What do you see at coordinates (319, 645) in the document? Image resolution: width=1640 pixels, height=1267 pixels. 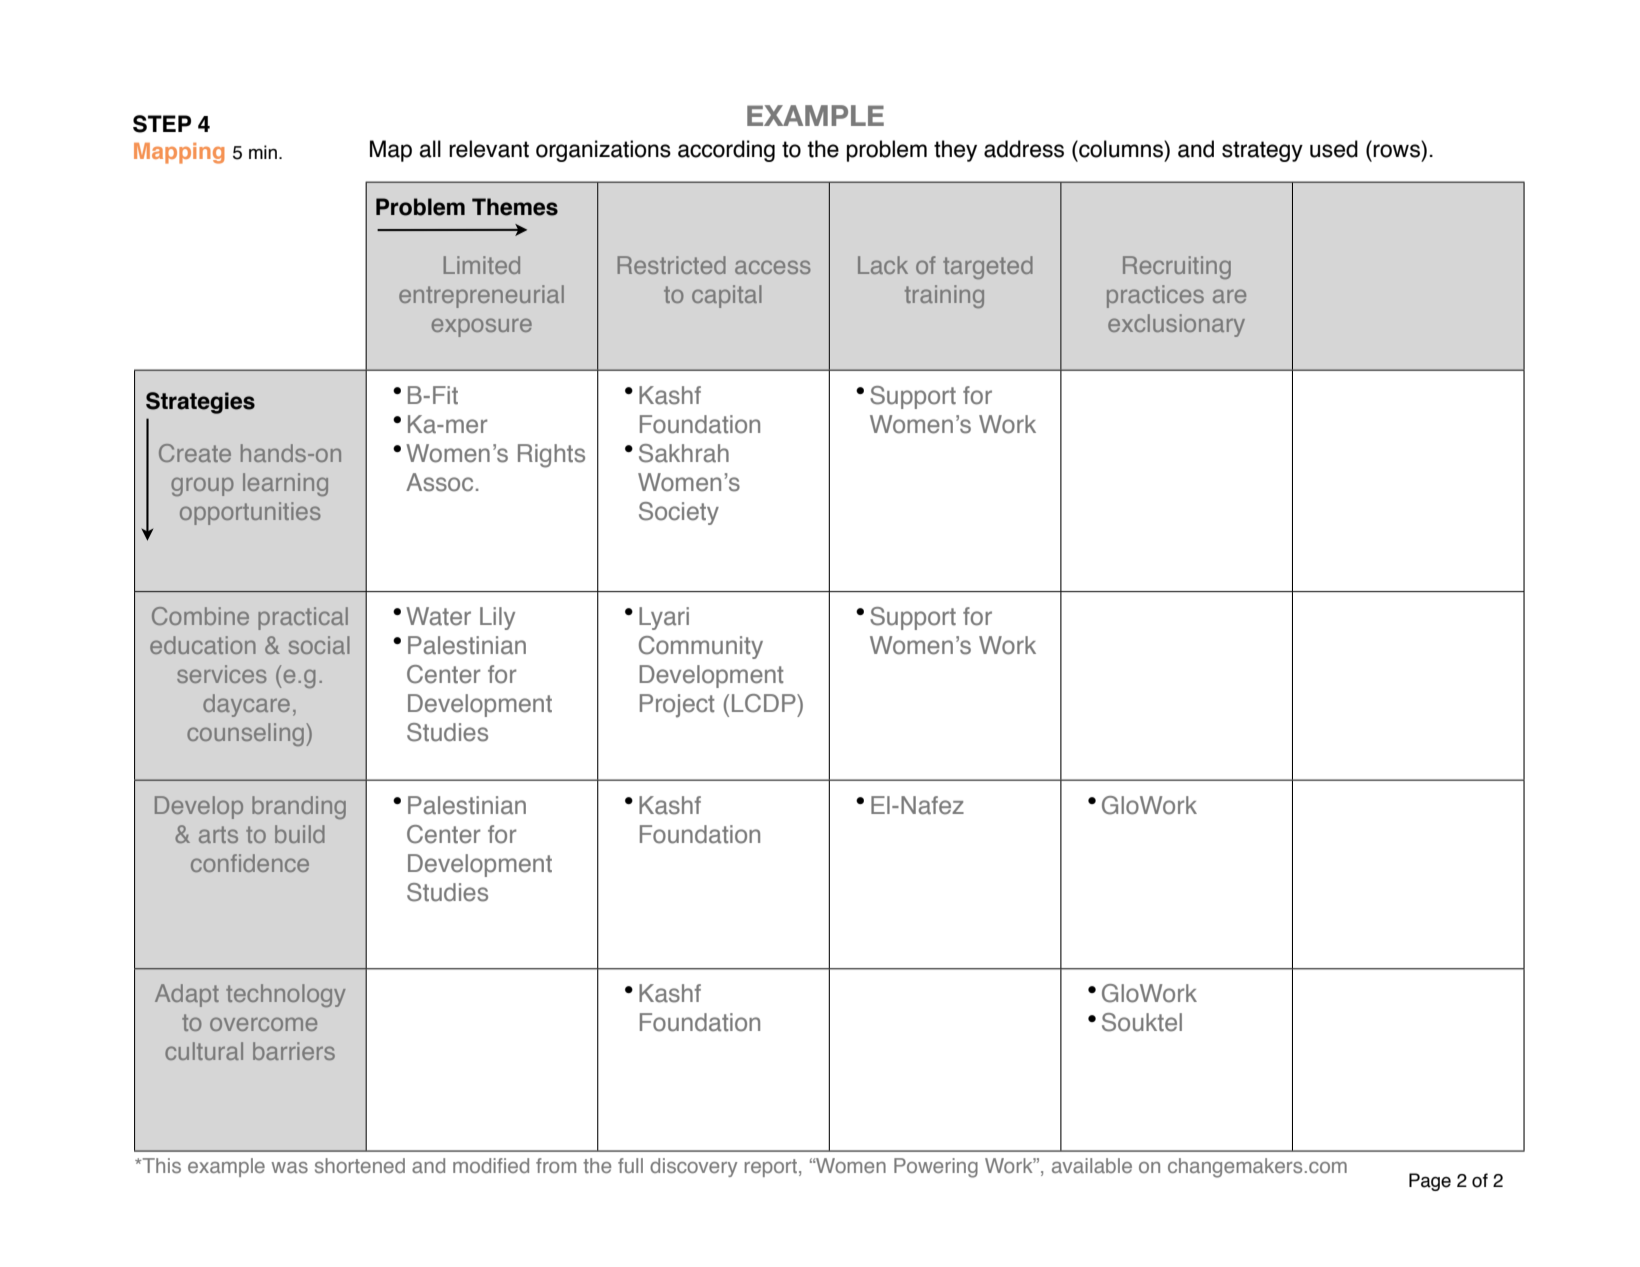 I see `social` at bounding box center [319, 645].
